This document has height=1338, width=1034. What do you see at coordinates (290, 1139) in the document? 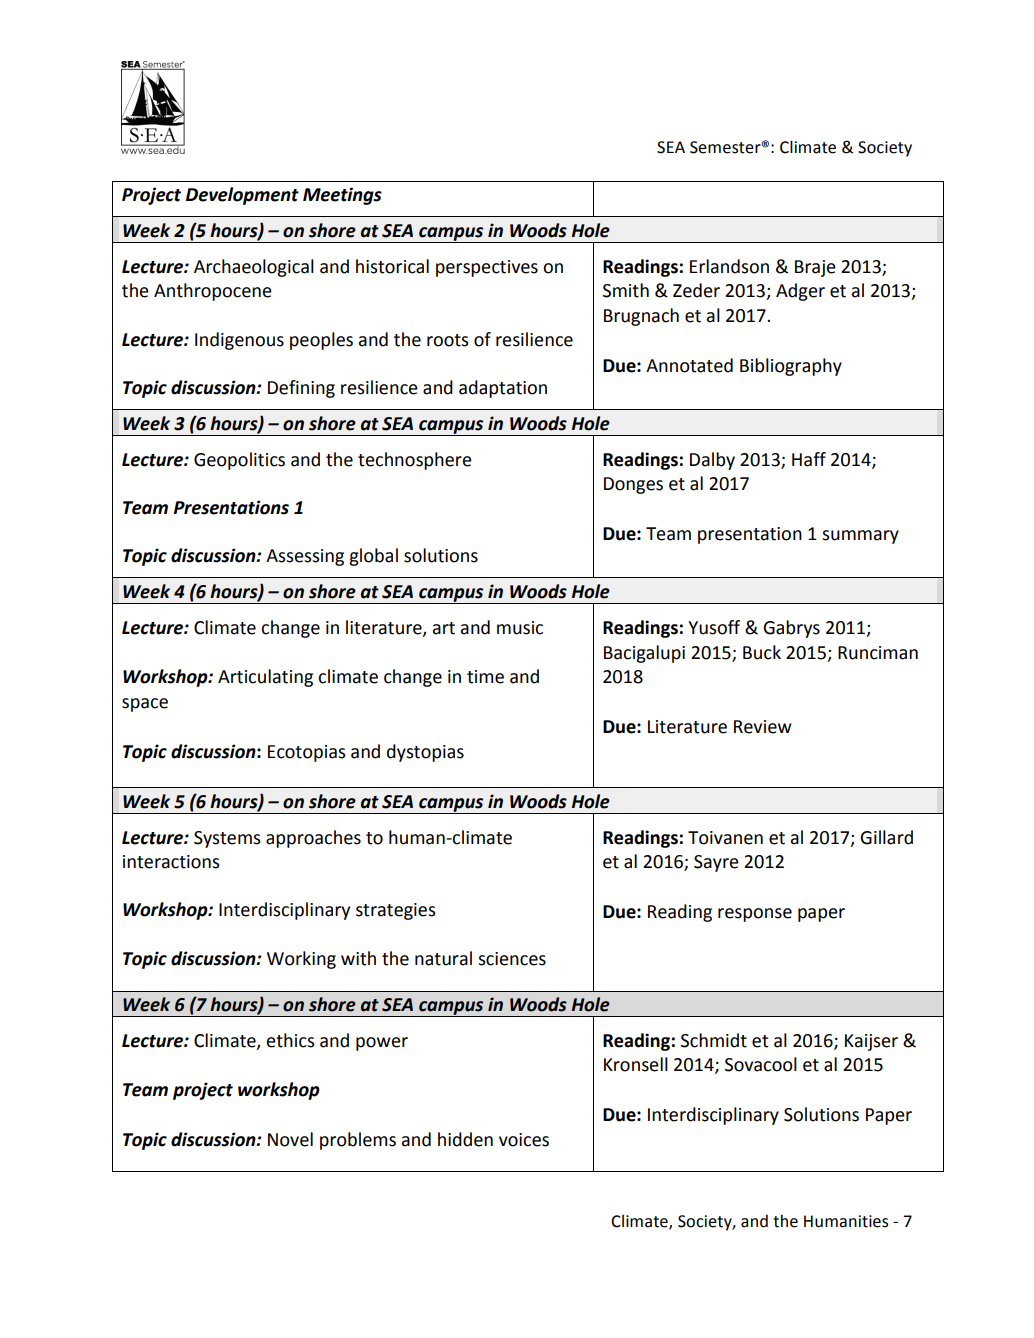
I see `Novel` at bounding box center [290, 1139].
